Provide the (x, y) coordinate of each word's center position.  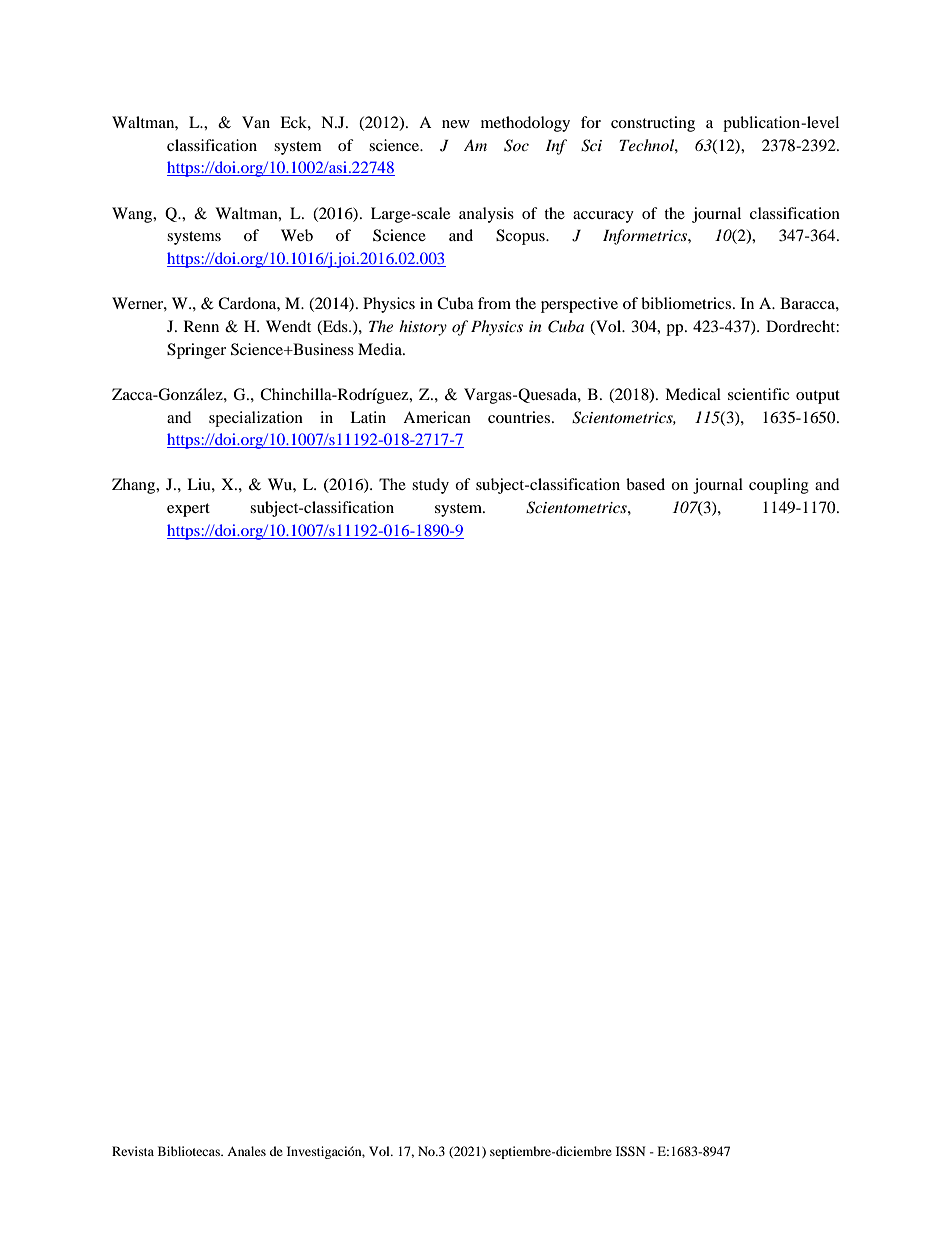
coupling (779, 486)
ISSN (630, 1151)
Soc (516, 145)
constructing (653, 124)
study (430, 486)
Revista (133, 1151)
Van (256, 122)
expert (188, 510)
